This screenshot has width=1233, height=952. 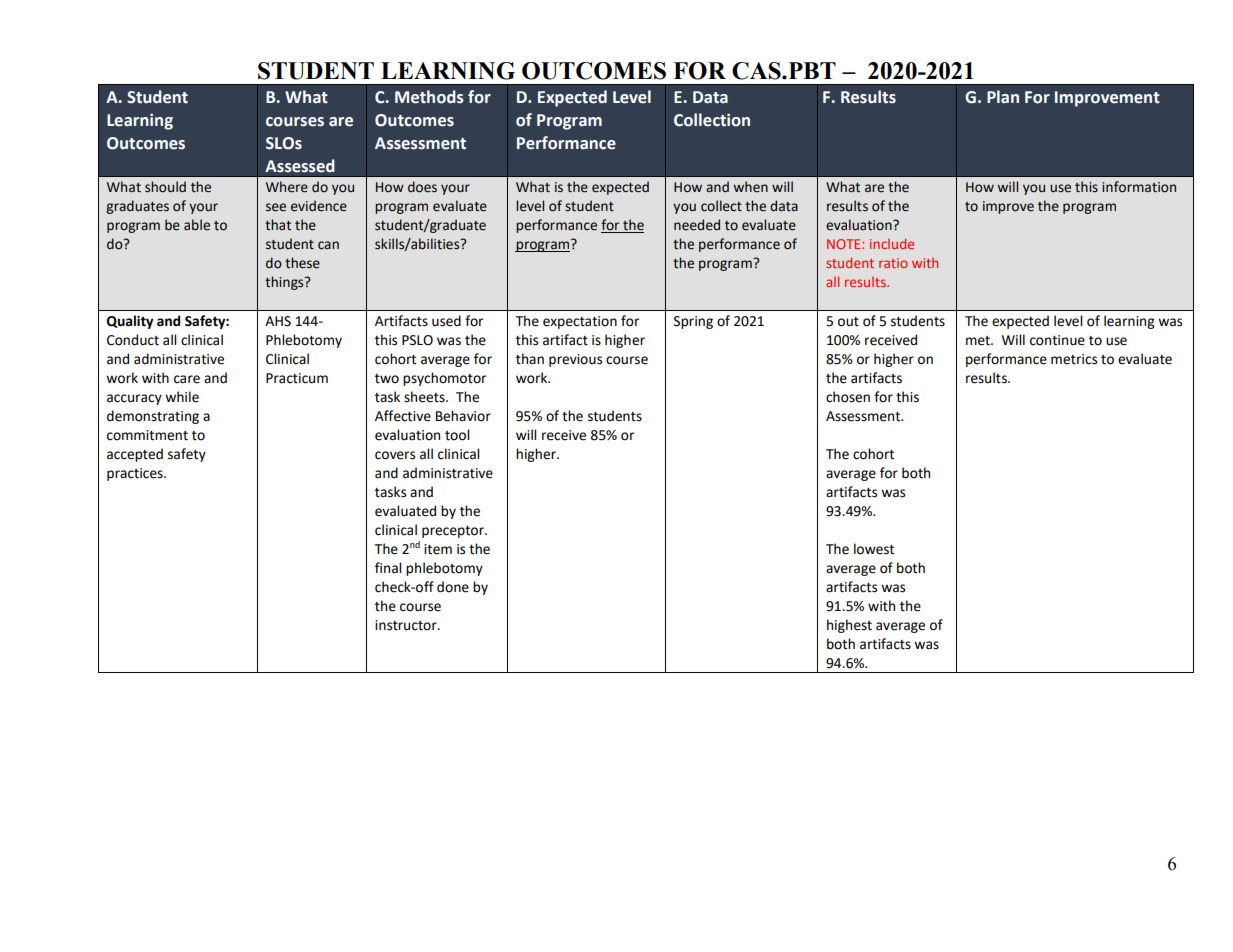 I want to click on Practicum, so click(x=297, y=378).
